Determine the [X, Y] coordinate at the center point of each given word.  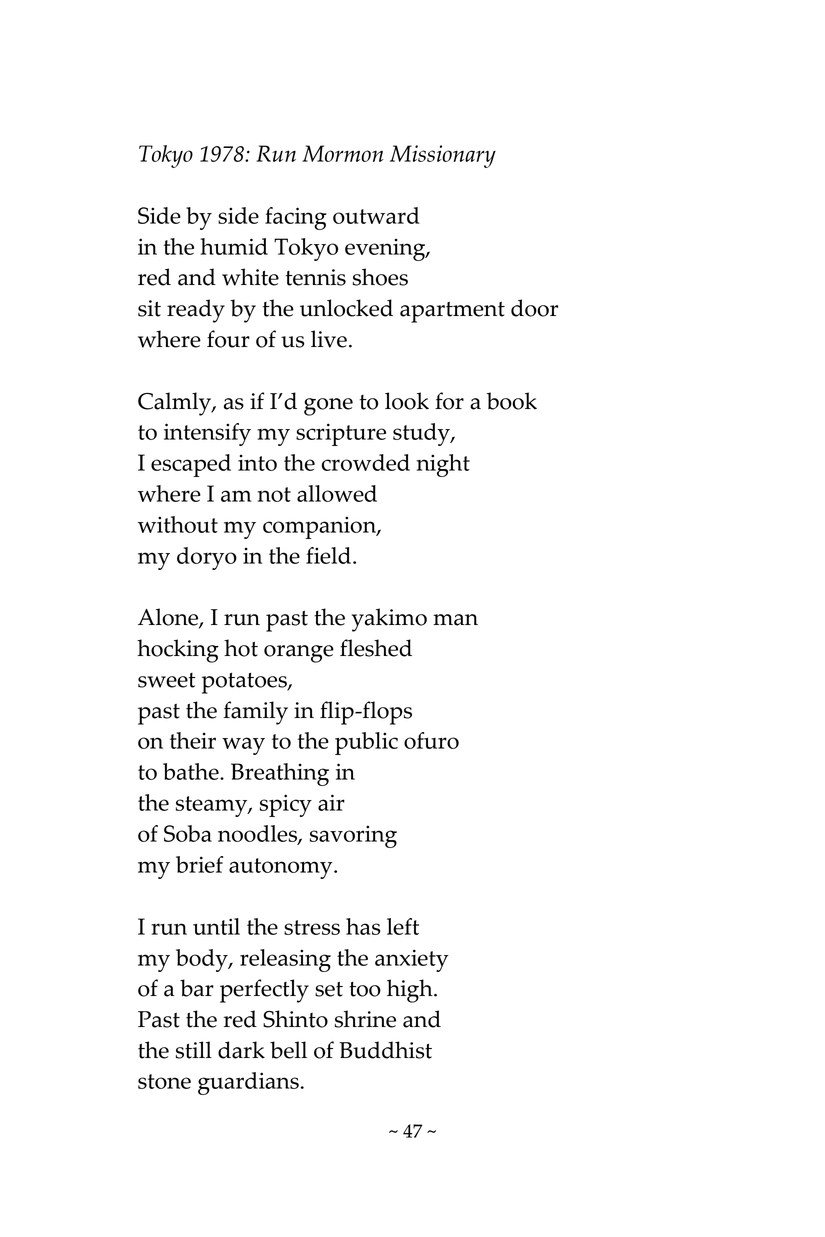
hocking [178, 651]
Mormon [343, 153]
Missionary [443, 156]
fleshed [376, 648]
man [455, 620]
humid [234, 246]
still [194, 1050]
